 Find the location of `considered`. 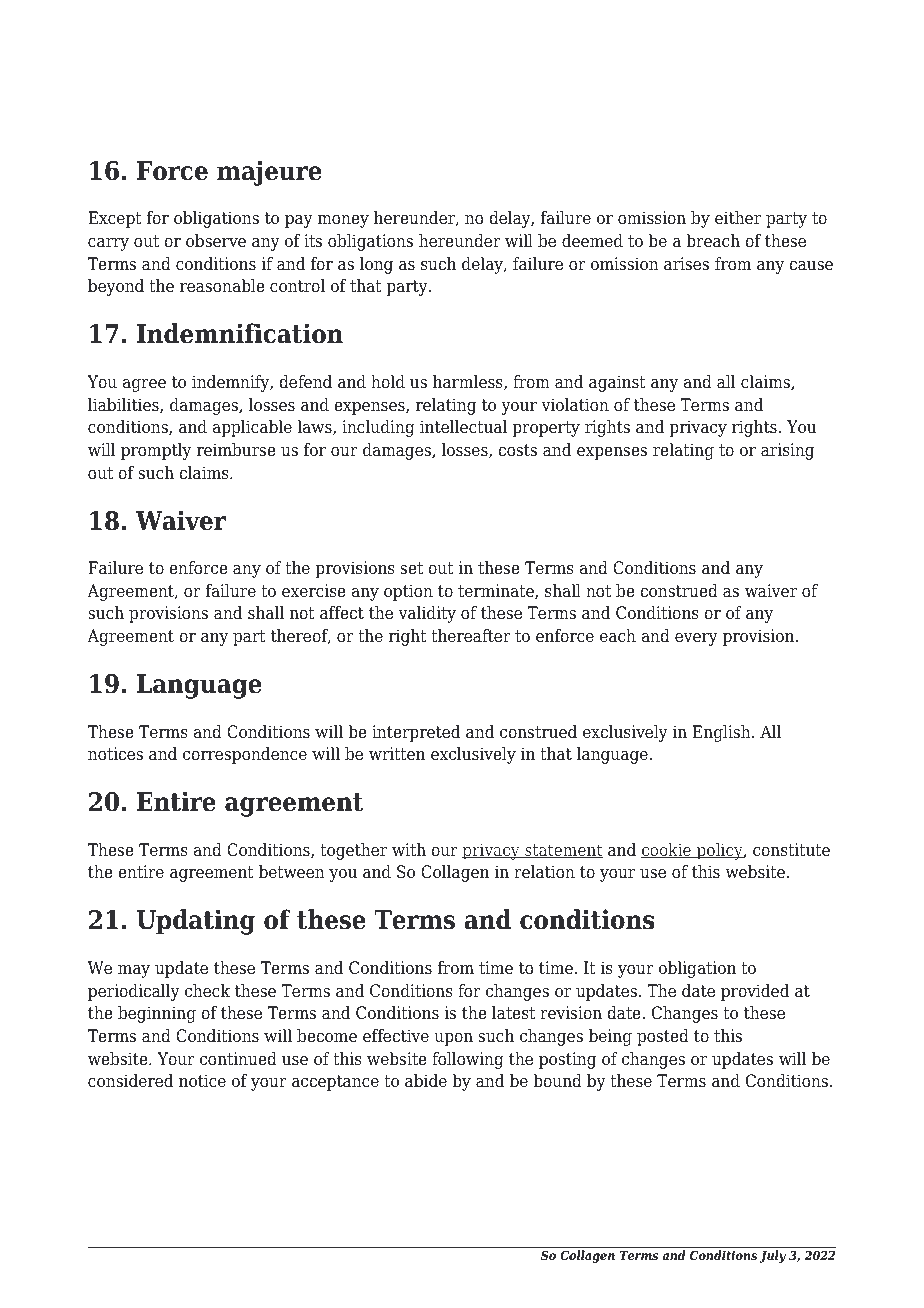

considered is located at coordinates (130, 1081).
